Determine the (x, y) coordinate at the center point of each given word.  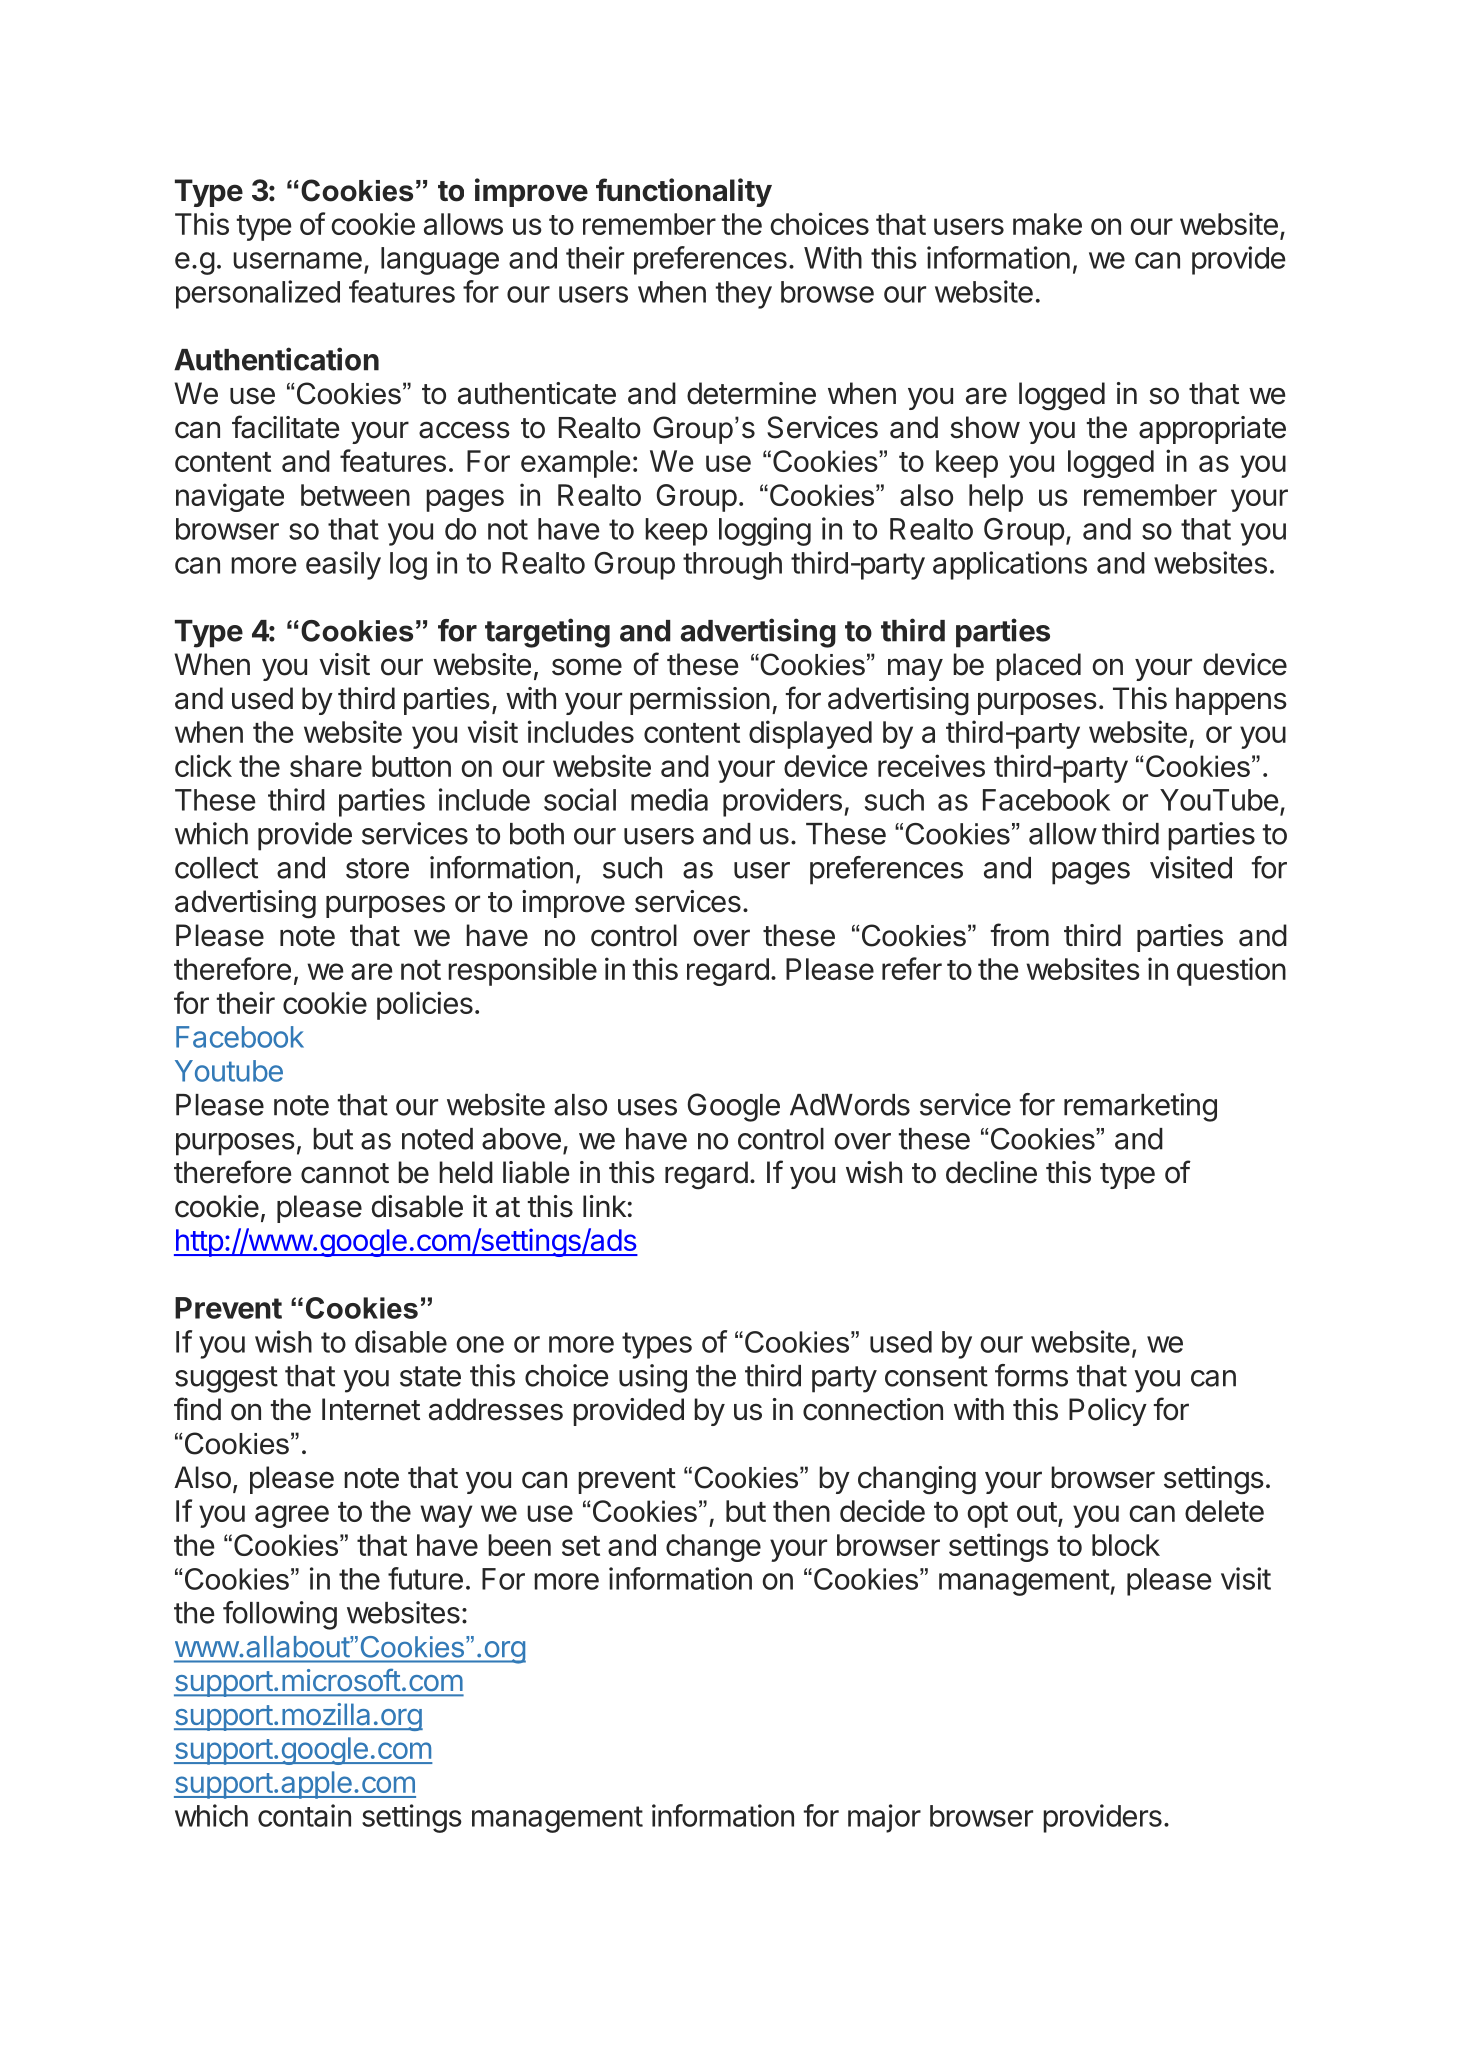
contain (304, 1815)
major (884, 1818)
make (1047, 224)
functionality (684, 192)
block (1126, 1545)
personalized (258, 294)
